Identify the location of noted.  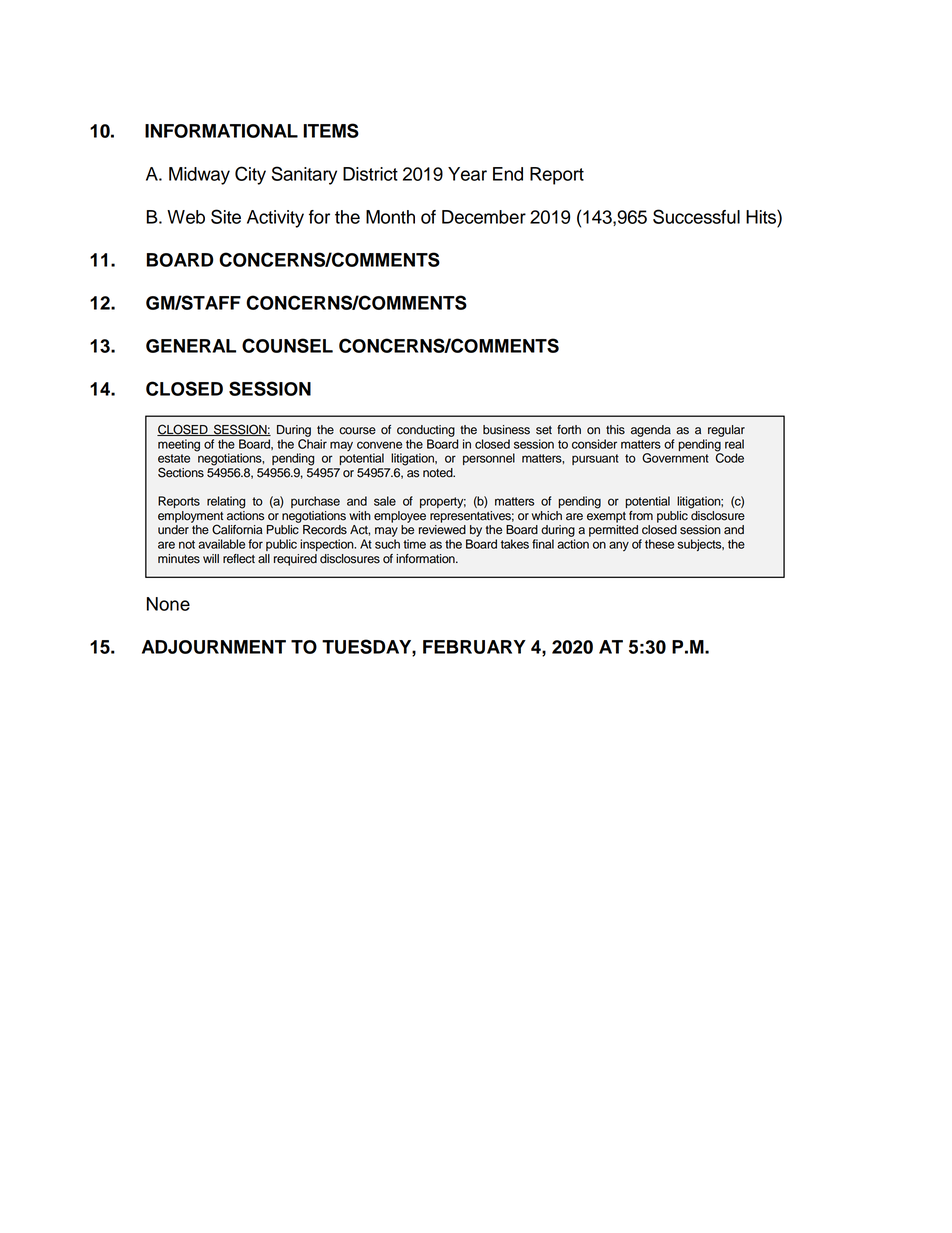
(439, 473).
